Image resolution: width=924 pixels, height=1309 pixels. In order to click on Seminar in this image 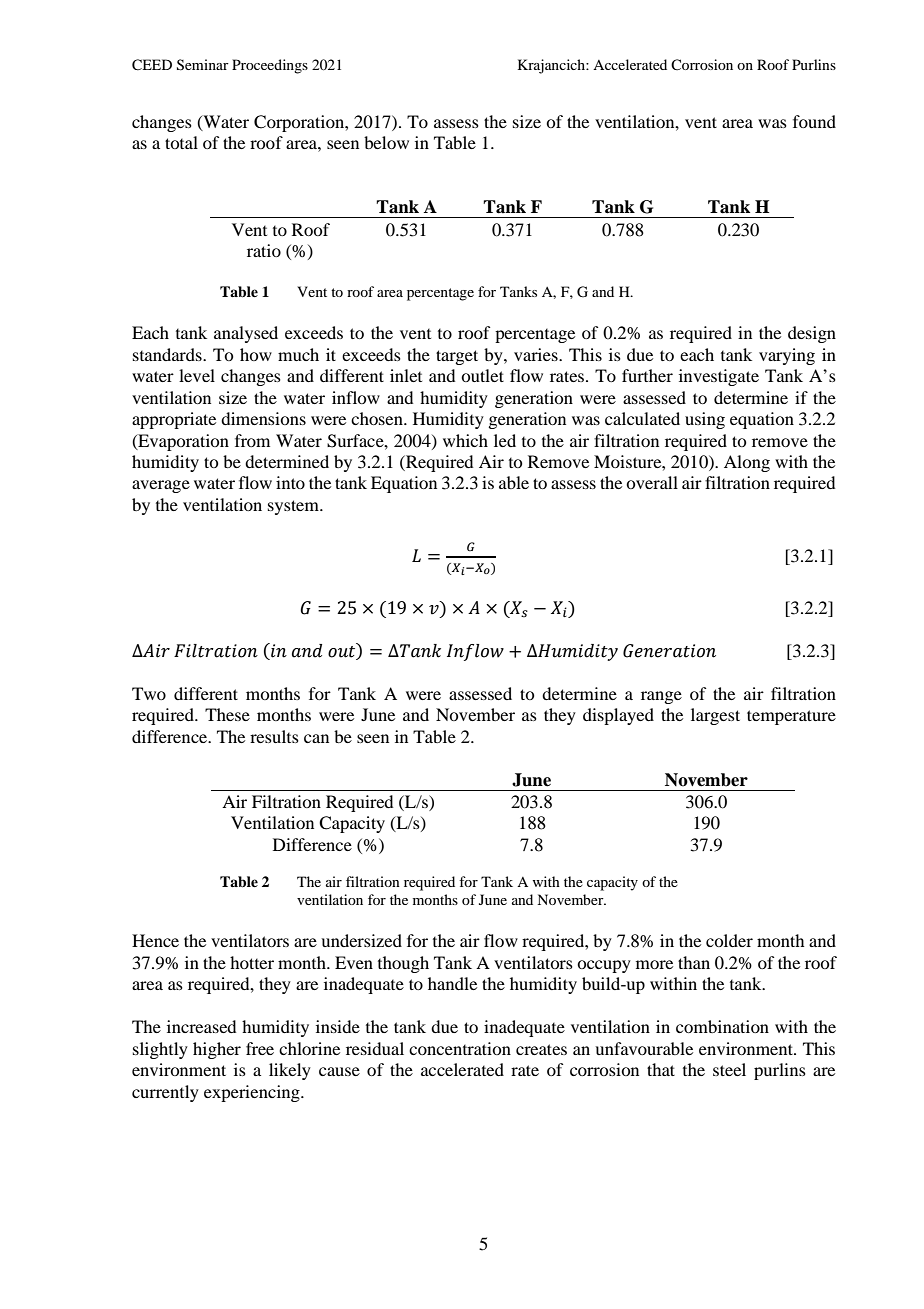, I will do `click(203, 65)`.
